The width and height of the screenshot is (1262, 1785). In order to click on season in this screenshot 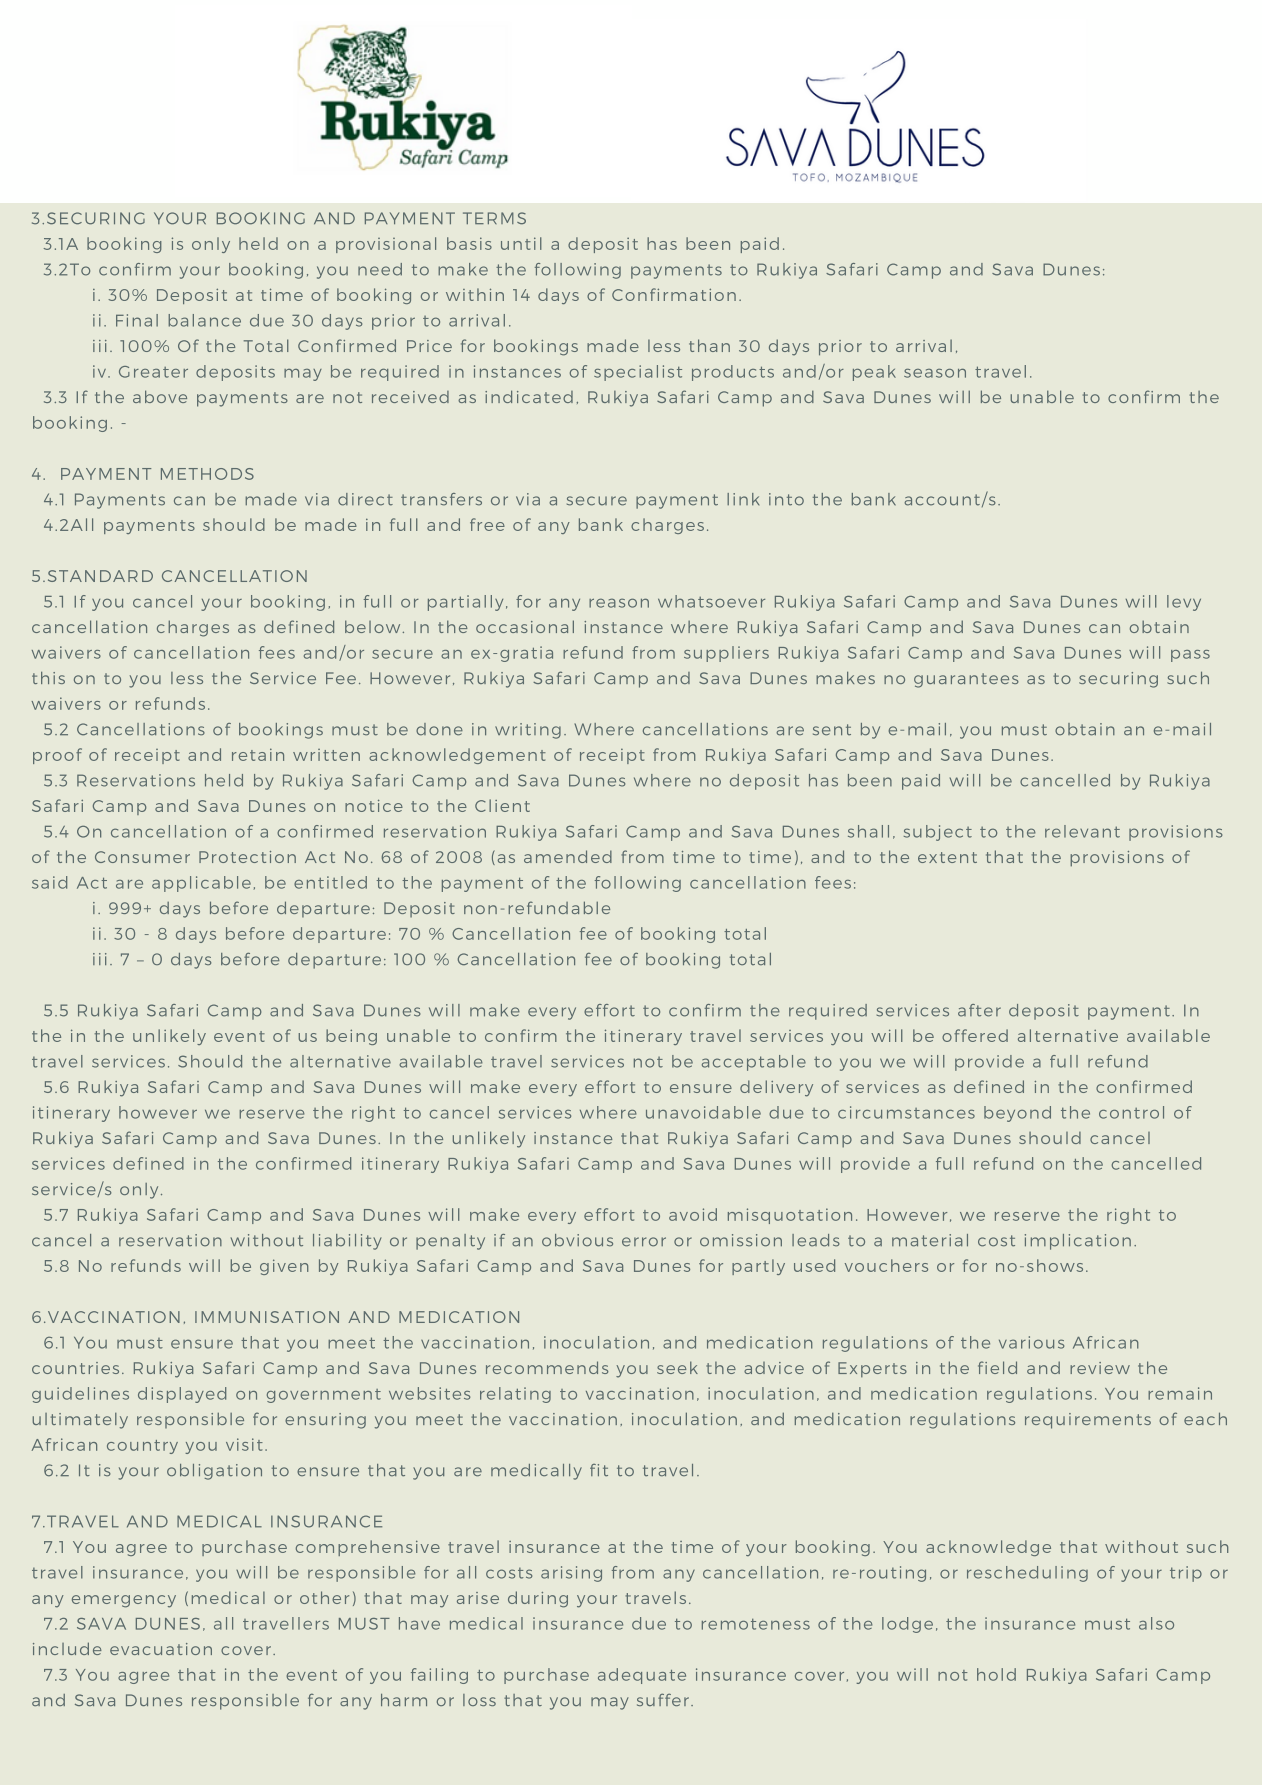, I will do `click(935, 373)`.
